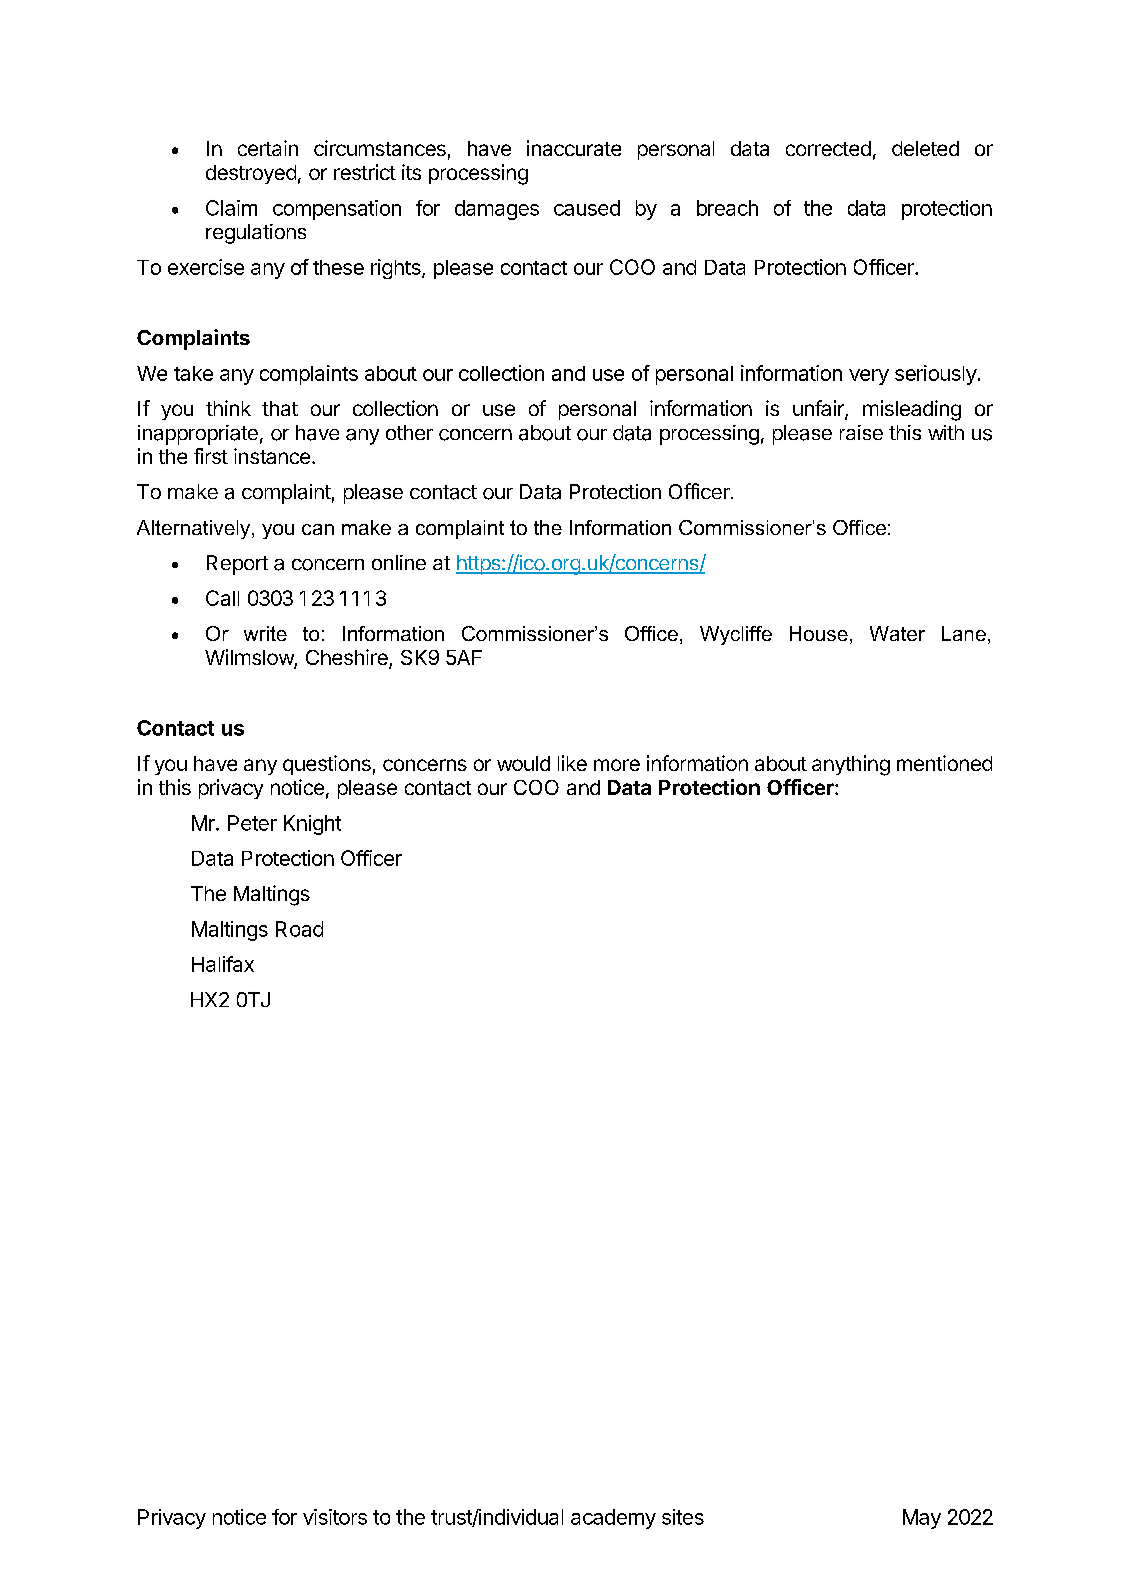 The image size is (1129, 1596). Describe the element at coordinates (299, 929) in the document. I see `Road` at that location.
